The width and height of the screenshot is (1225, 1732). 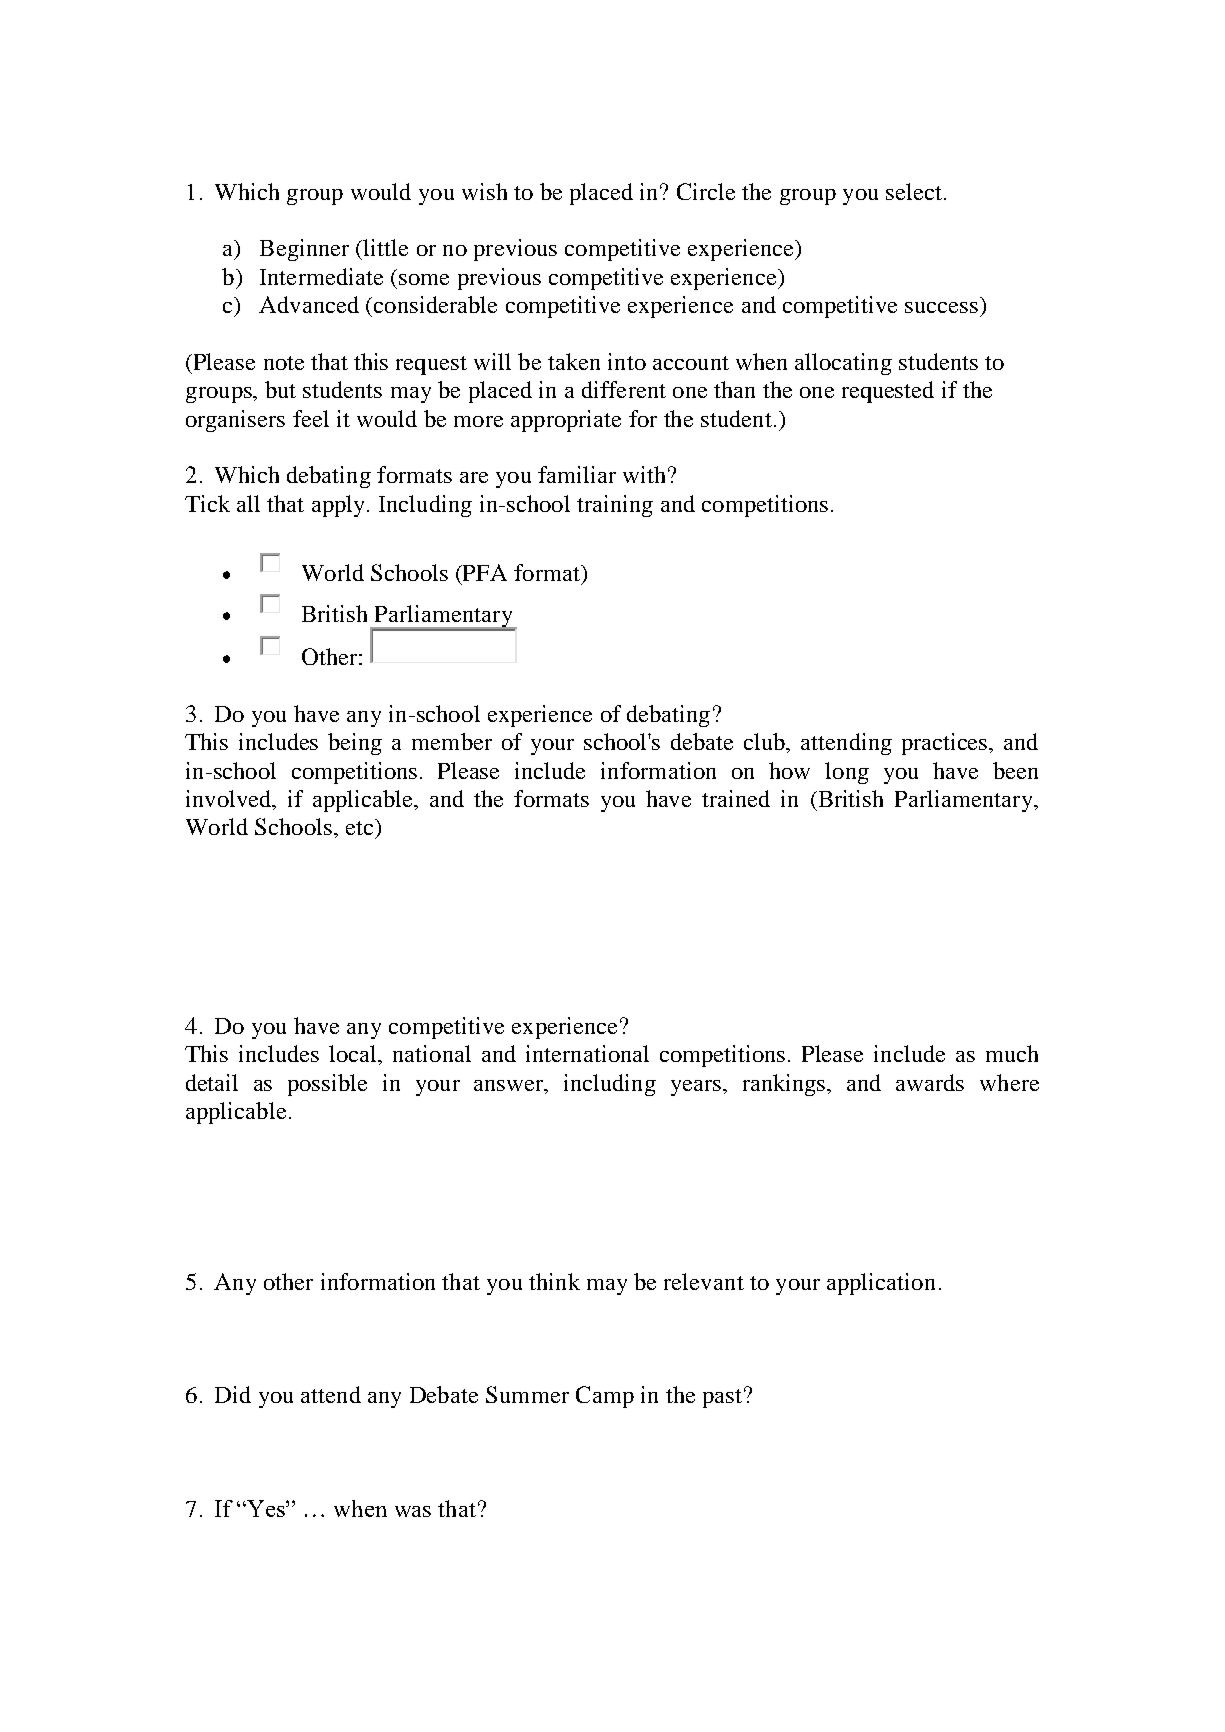 I want to click on trained, so click(x=736, y=798).
